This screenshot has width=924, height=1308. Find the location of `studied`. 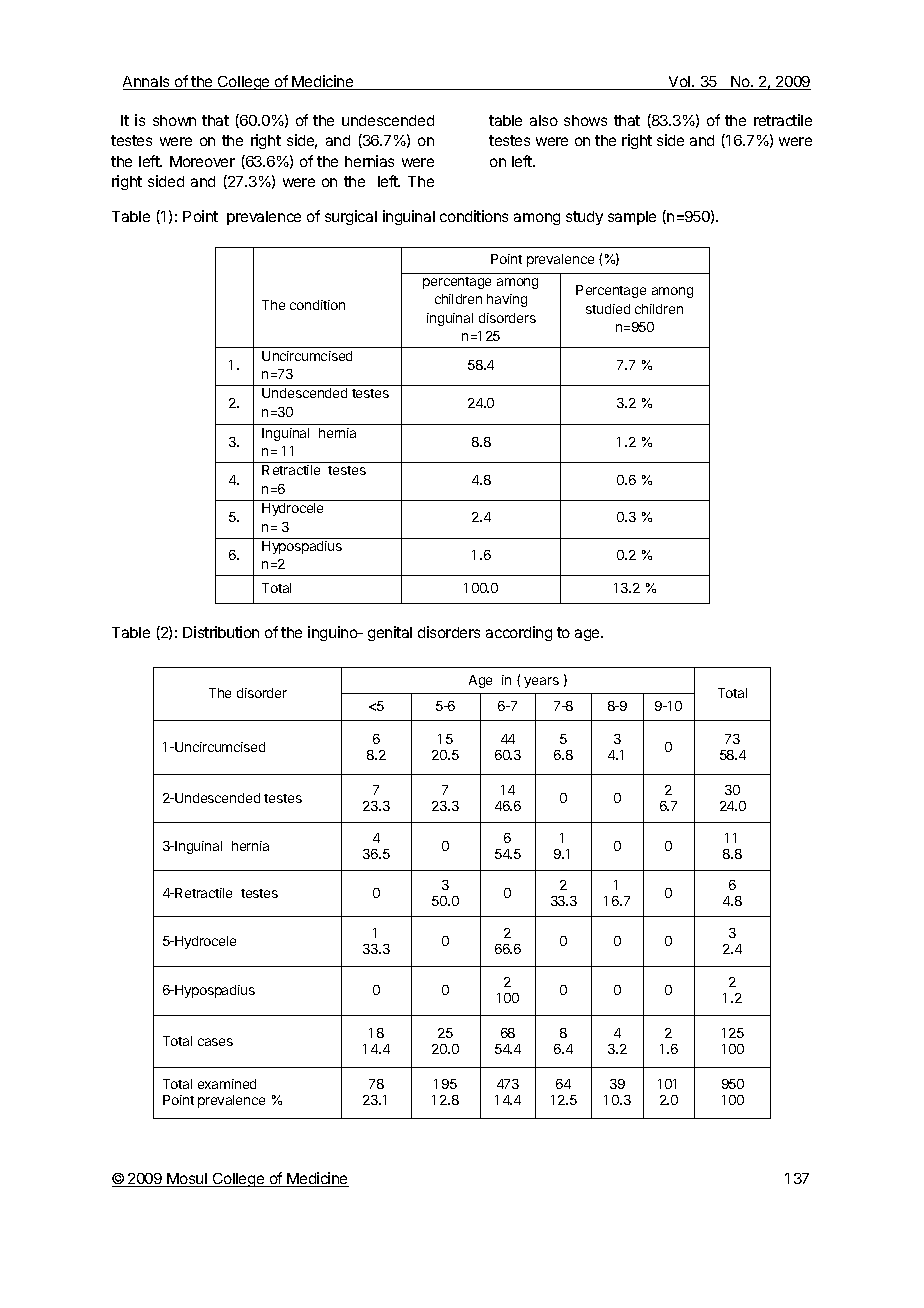

studied is located at coordinates (608, 309).
